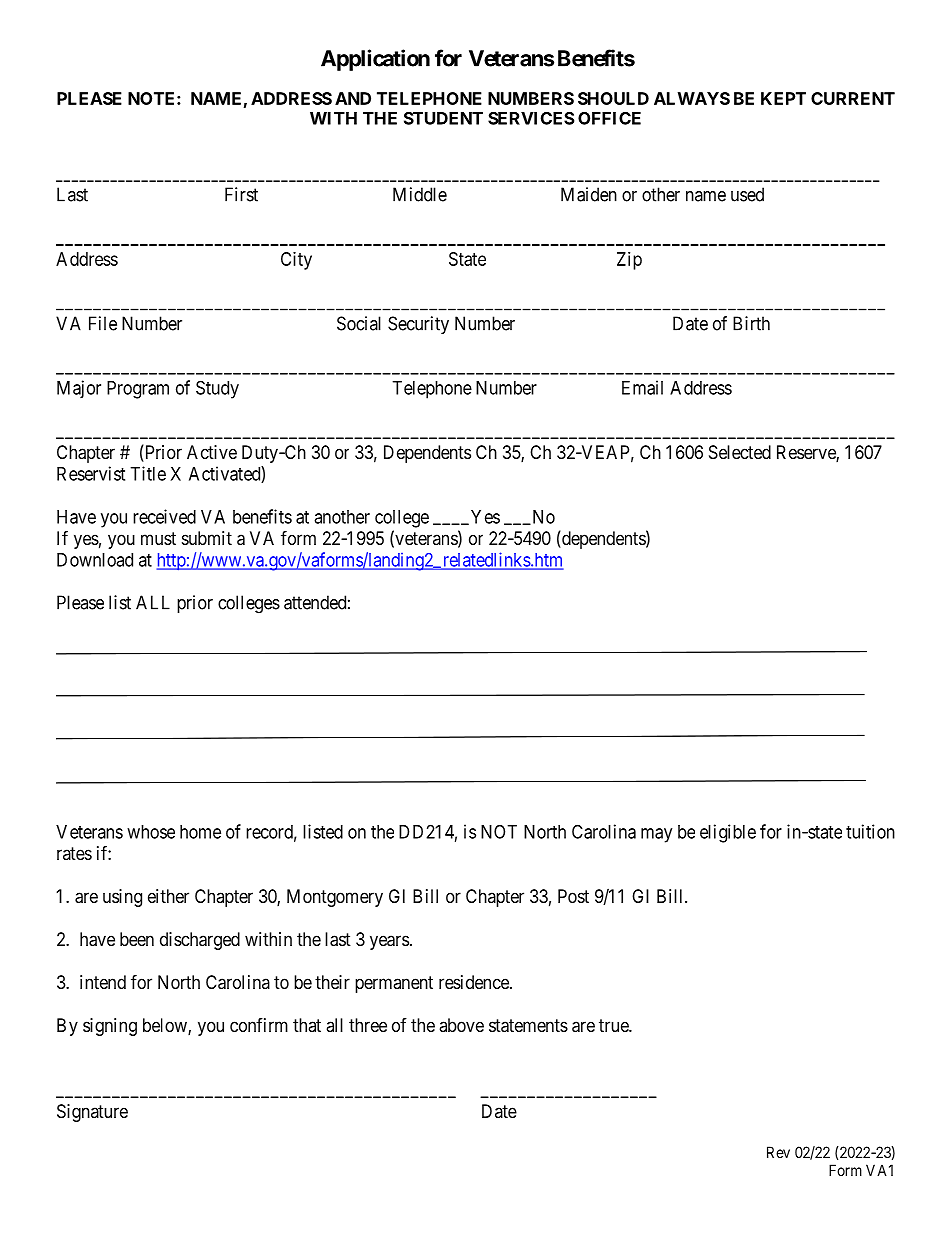 The width and height of the screenshot is (952, 1233). Describe the element at coordinates (740, 452) in the screenshot. I see `Selected` at that location.
